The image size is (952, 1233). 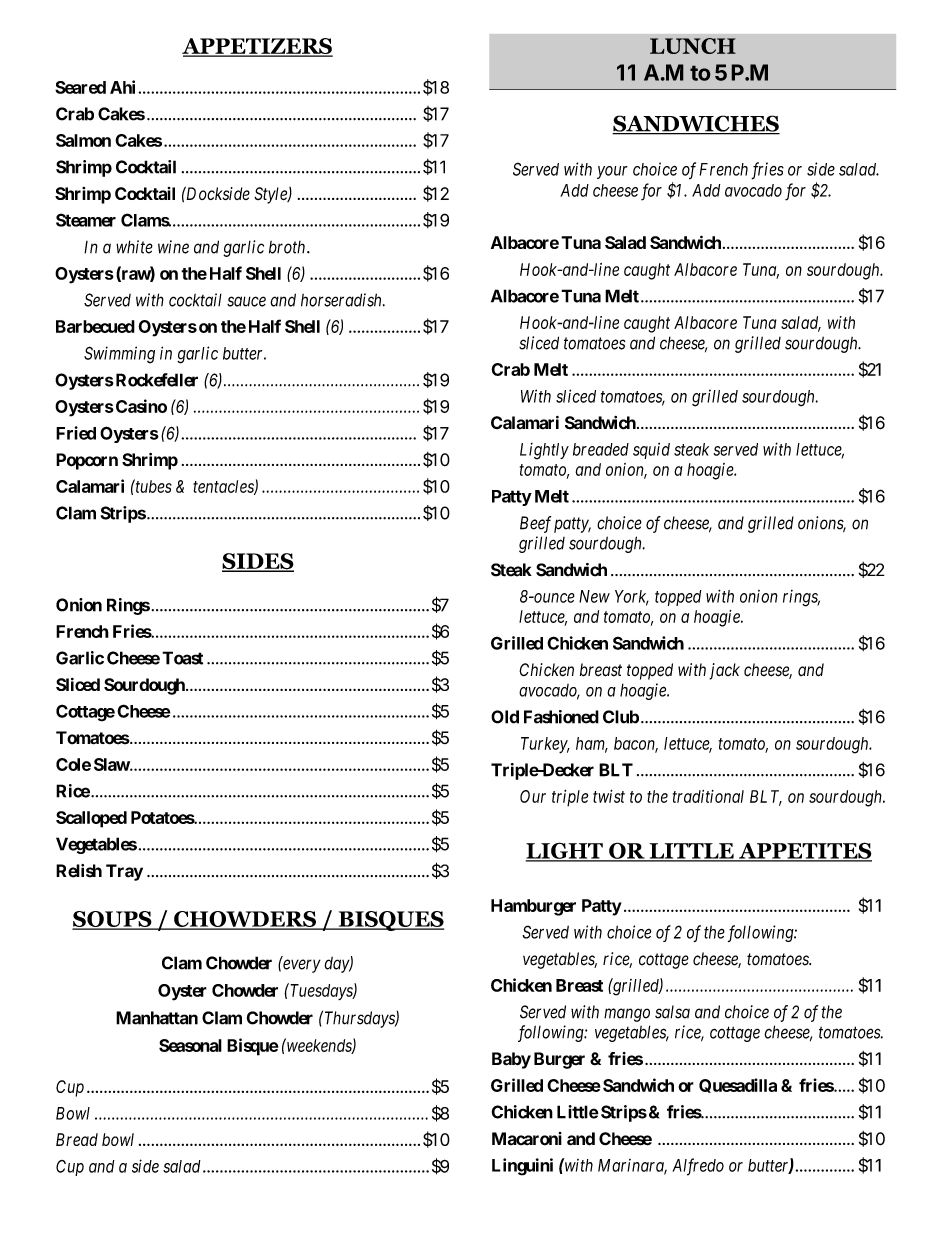 What do you see at coordinates (257, 47) in the screenshot?
I see `APPETIZERS` at bounding box center [257, 47].
